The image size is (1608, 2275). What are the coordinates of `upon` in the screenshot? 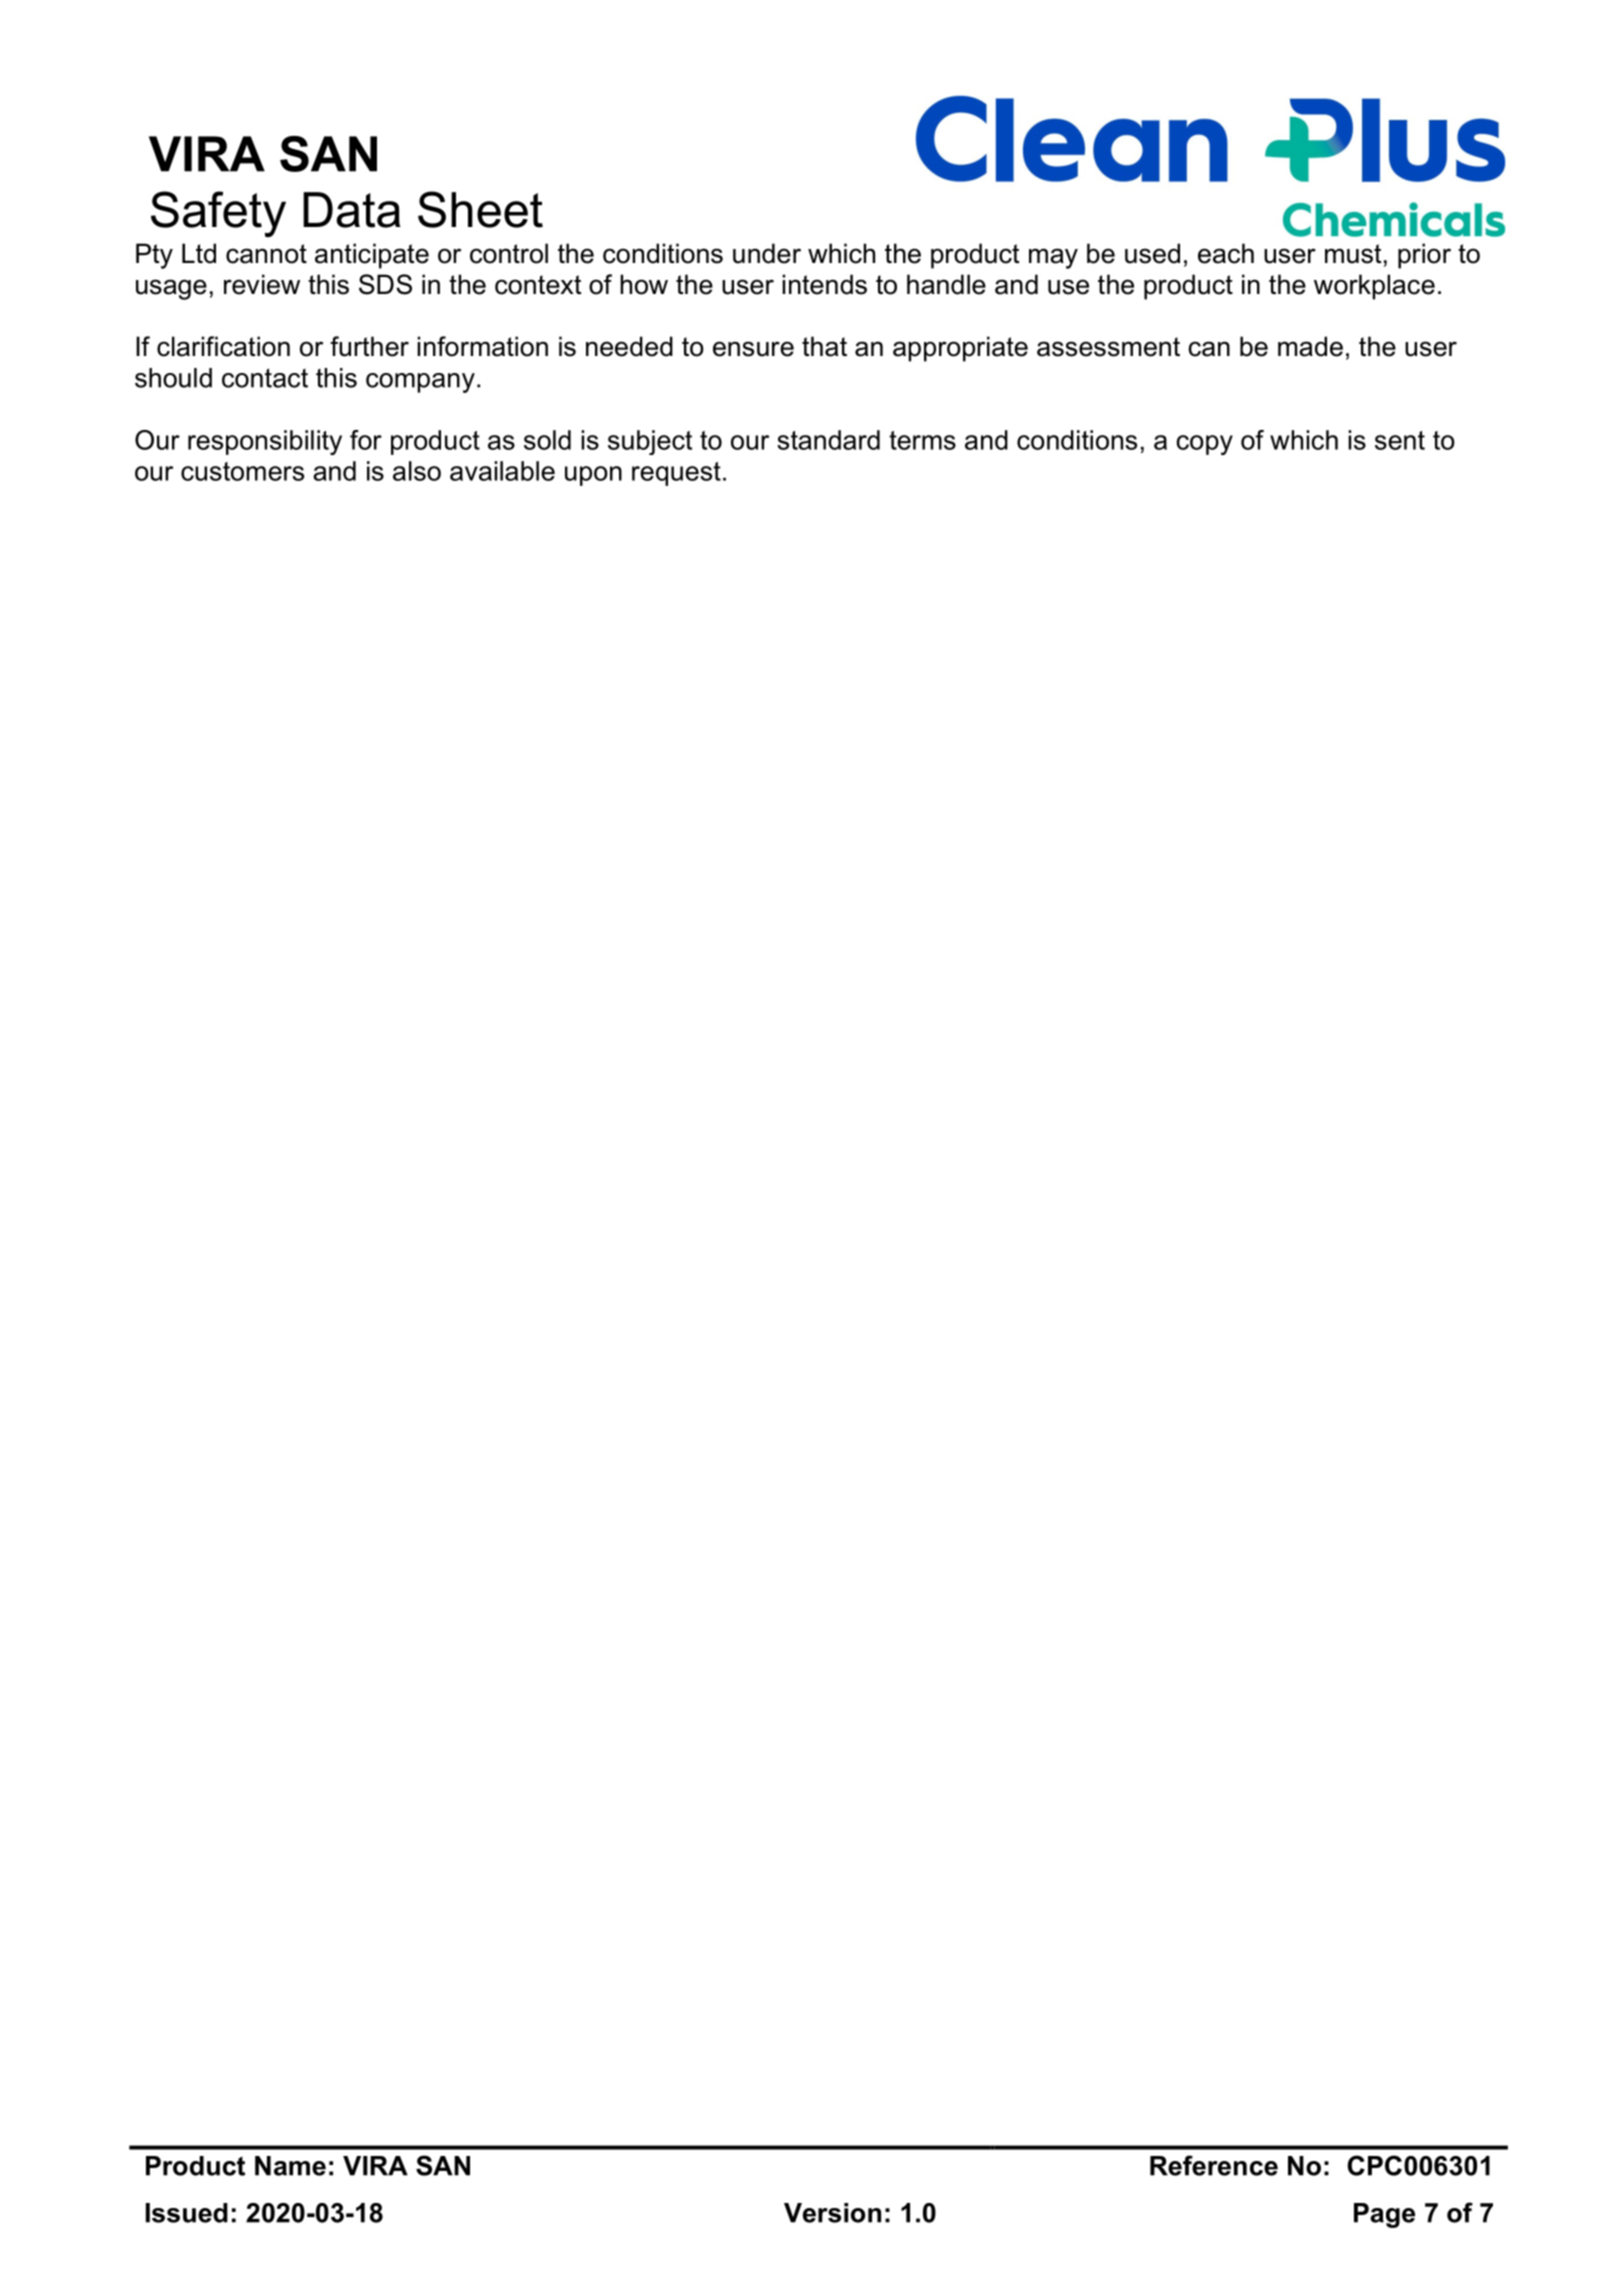 It's located at (593, 476).
